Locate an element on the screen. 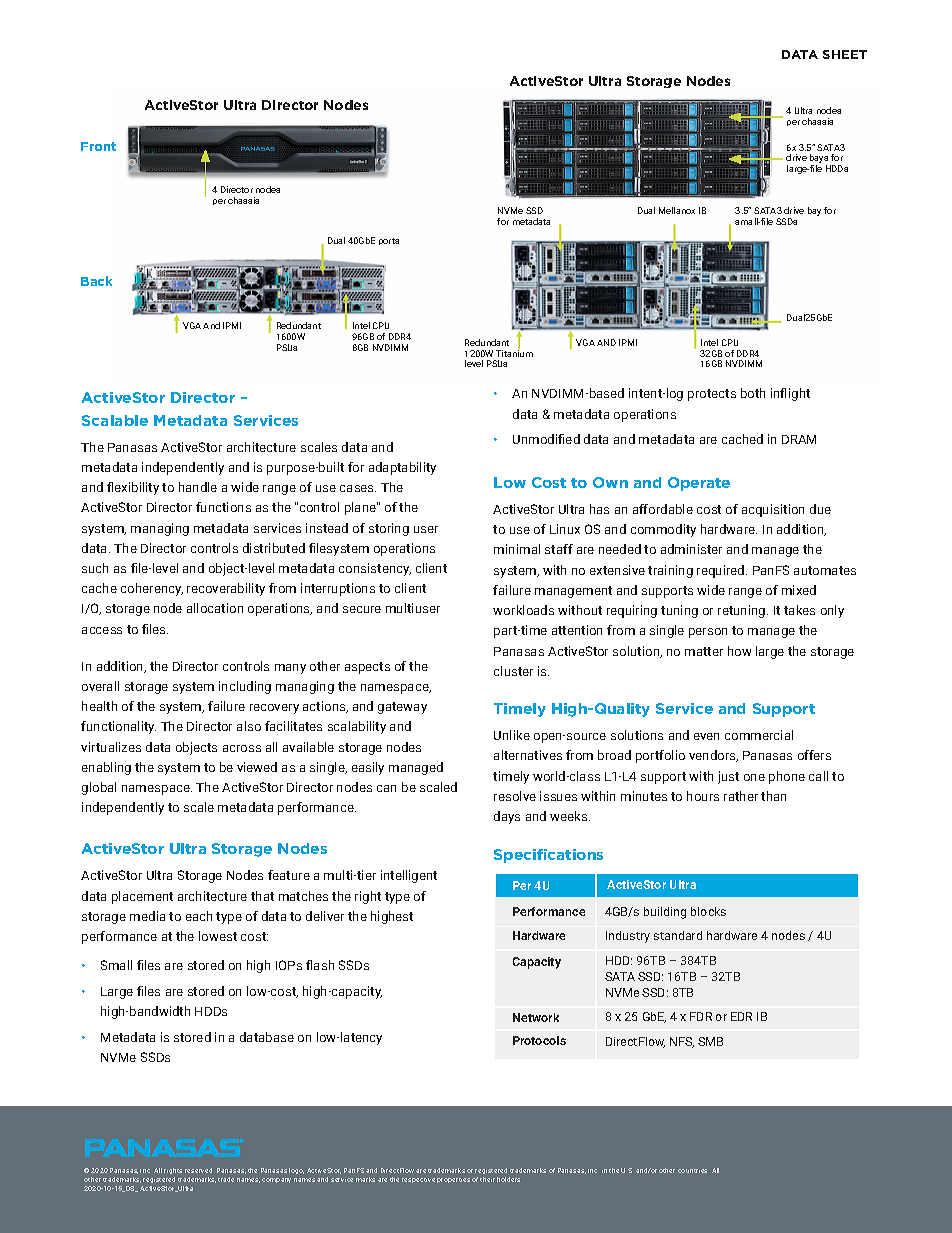  takes is located at coordinates (799, 610).
